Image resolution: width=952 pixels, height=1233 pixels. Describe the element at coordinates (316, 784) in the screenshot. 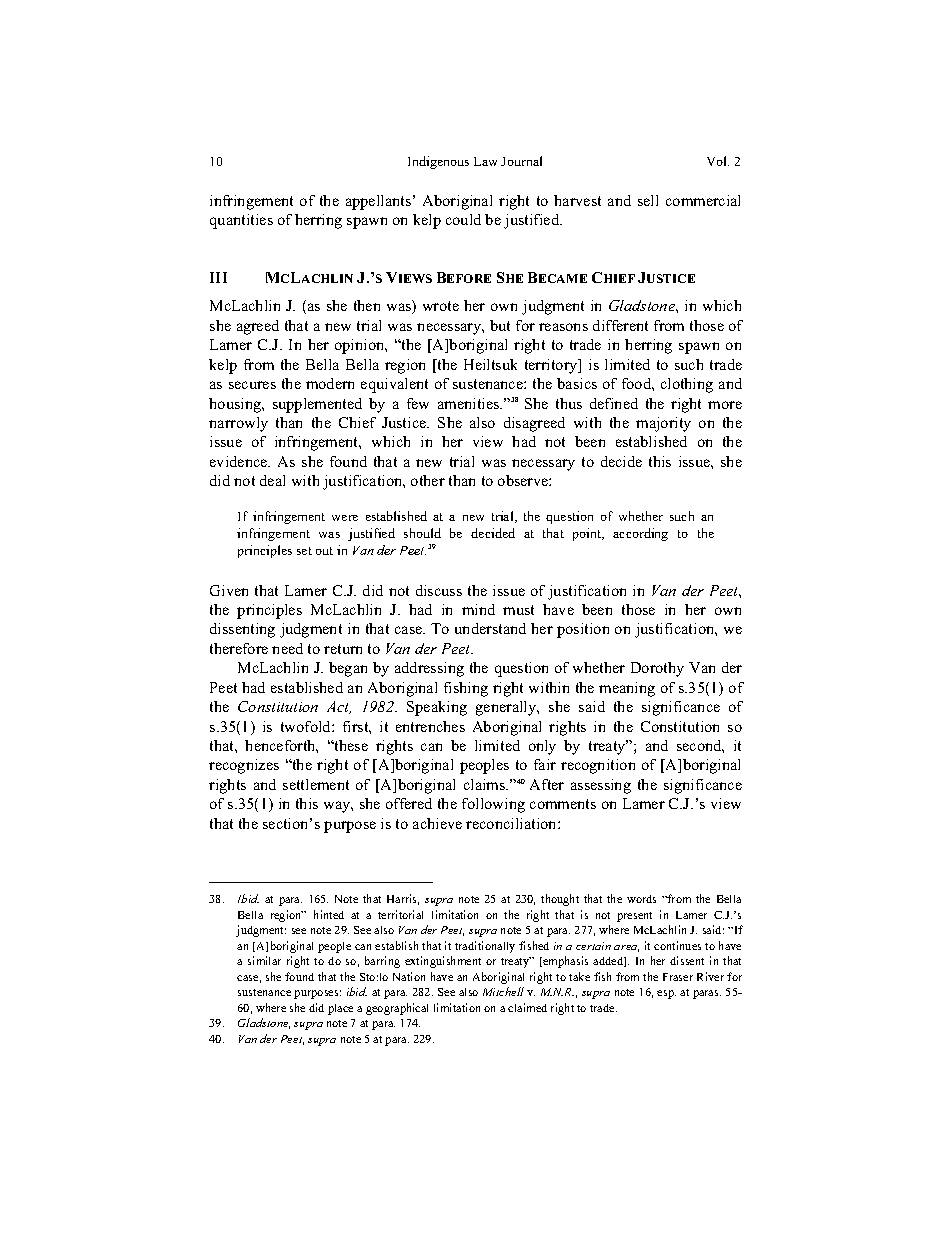

I see `settlement` at that location.
